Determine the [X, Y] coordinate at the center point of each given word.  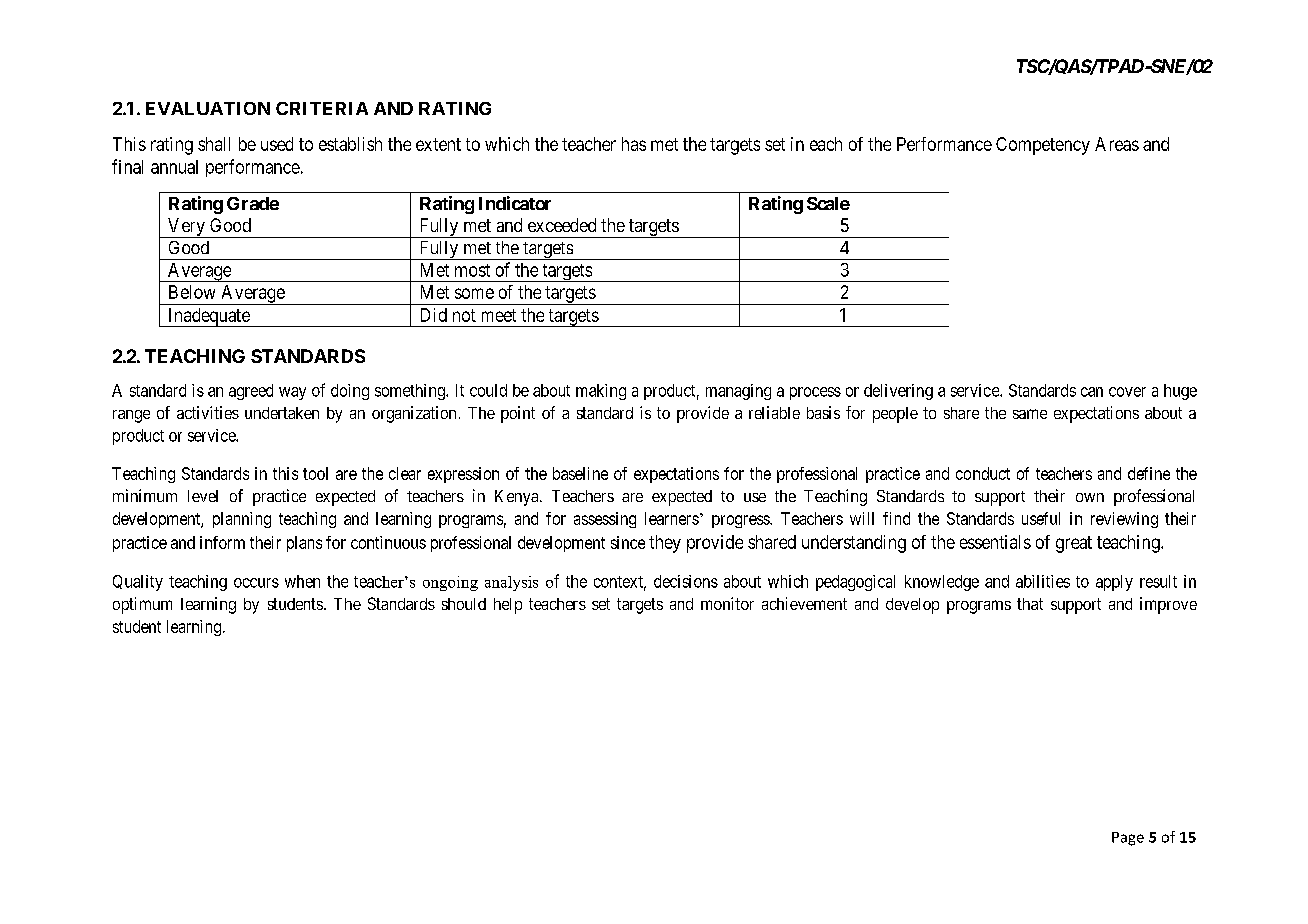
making [601, 392]
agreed [251, 392]
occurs [256, 583]
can [1092, 392]
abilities [1043, 581]
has [634, 144]
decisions [686, 581]
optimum [142, 605]
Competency [1043, 146]
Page [1128, 839]
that [1030, 604]
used [277, 144]
